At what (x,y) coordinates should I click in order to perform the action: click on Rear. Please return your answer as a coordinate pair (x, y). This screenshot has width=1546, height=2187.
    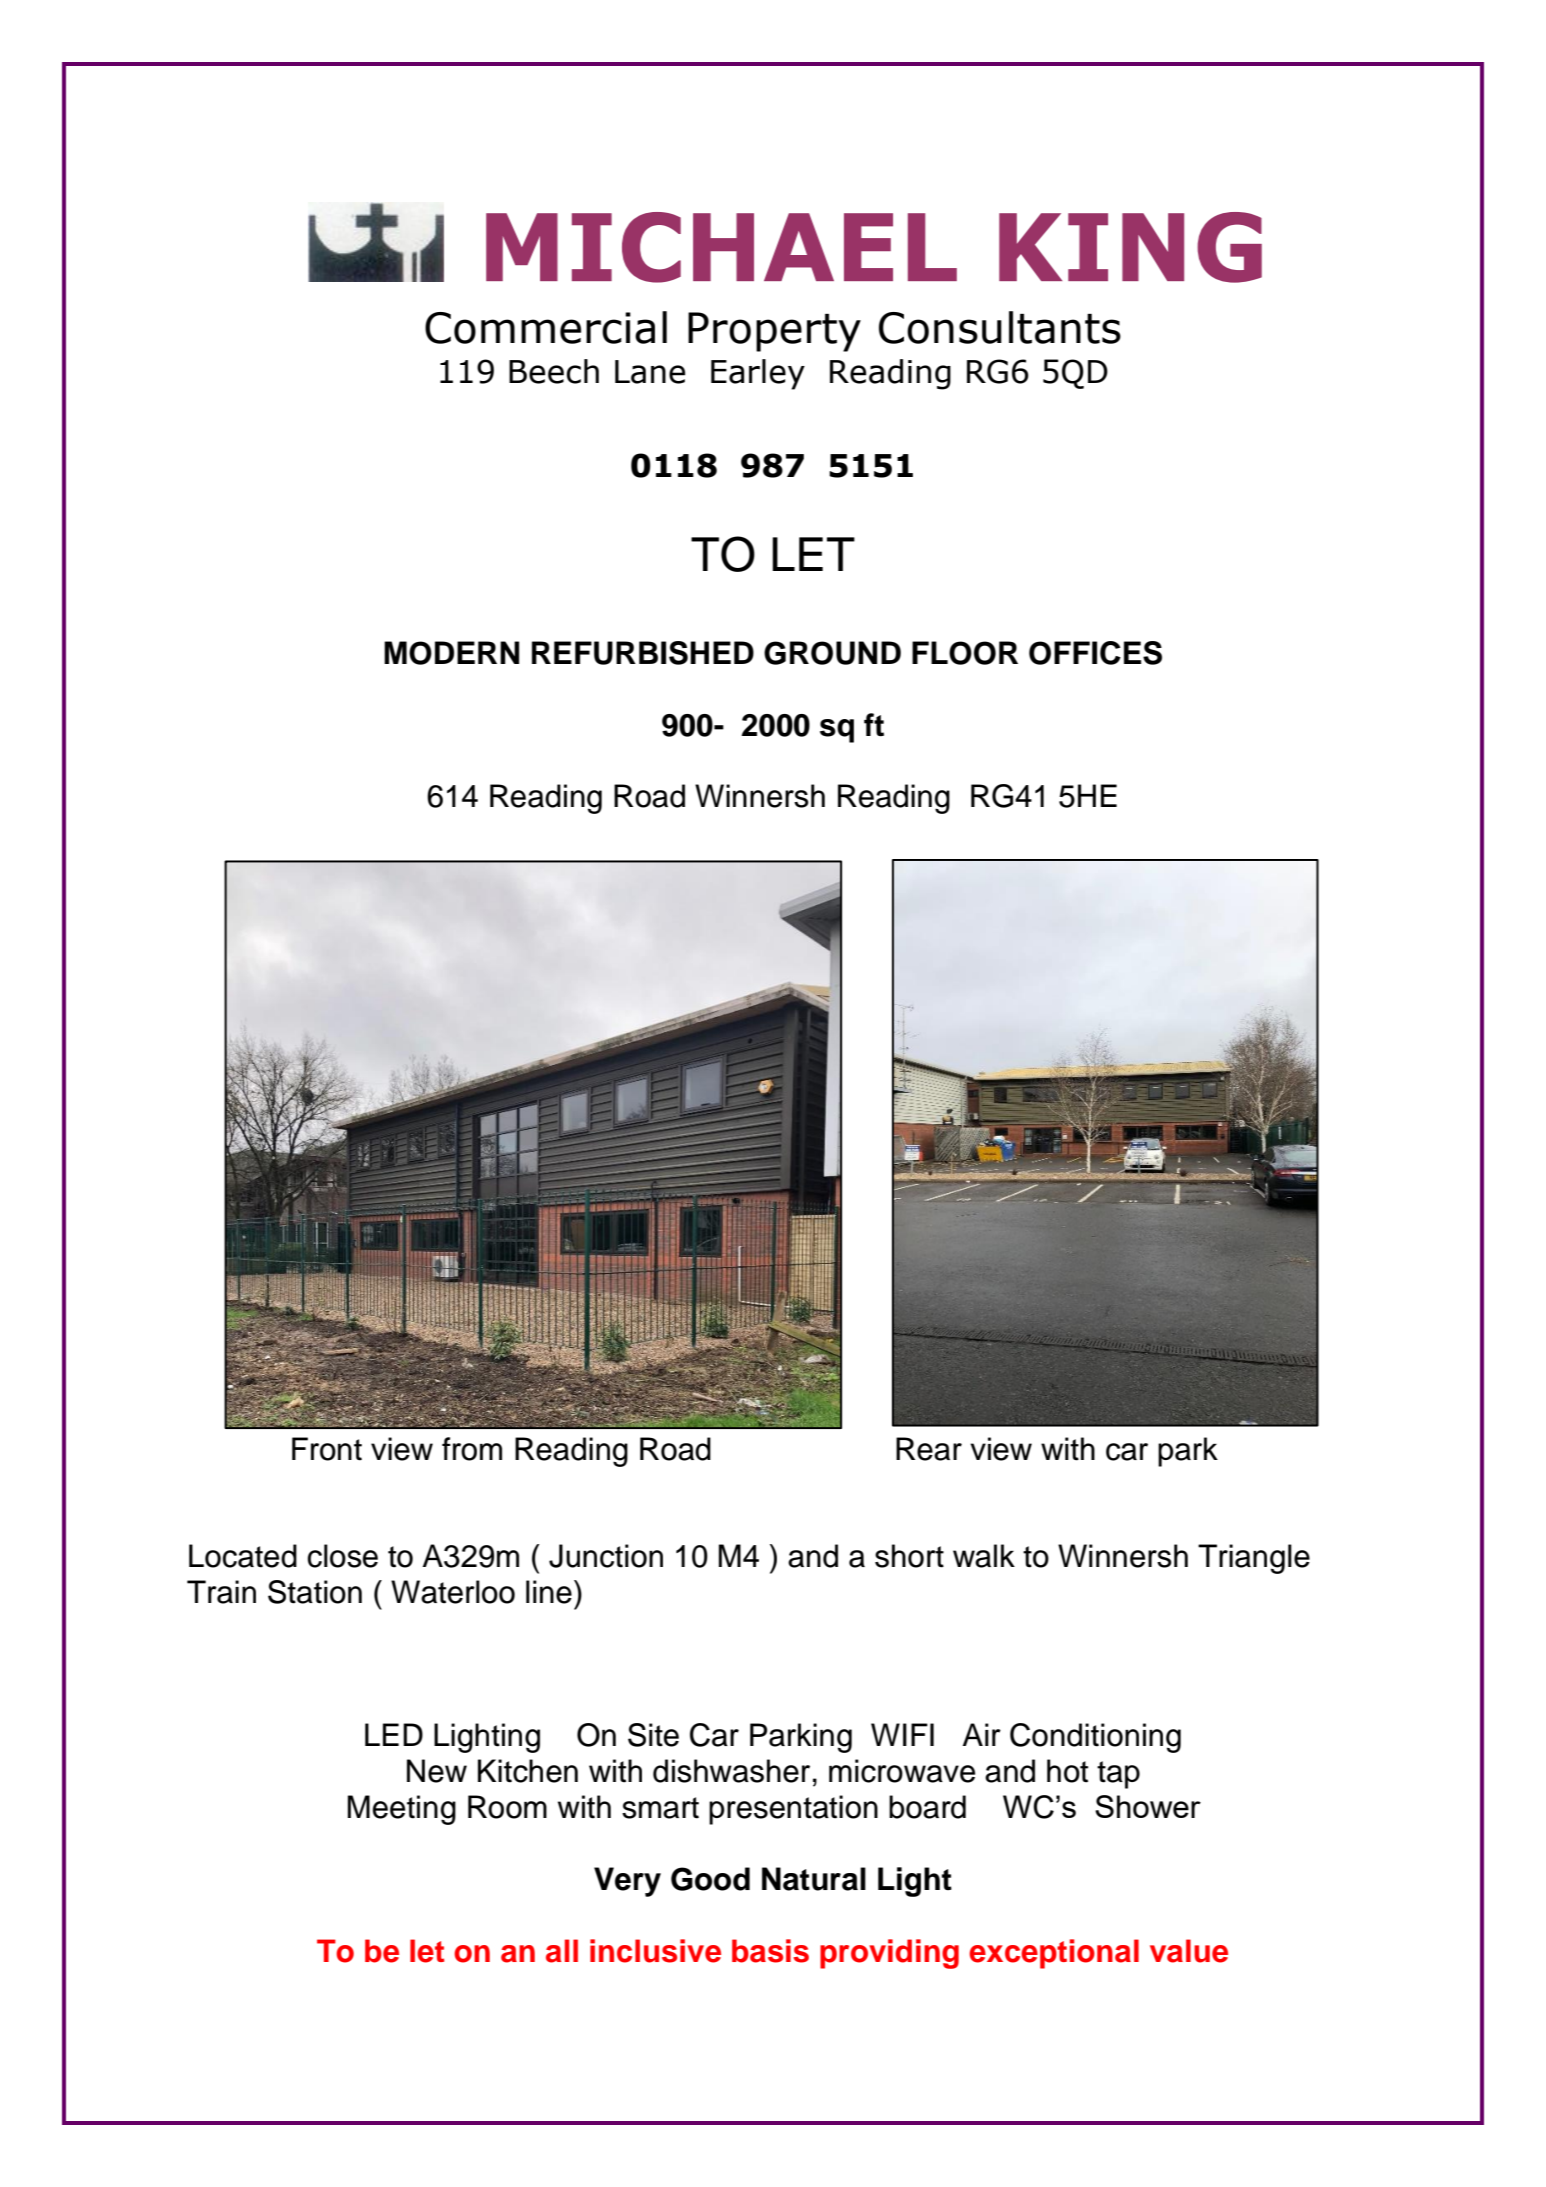
    Looking at the image, I should click on (929, 1449).
